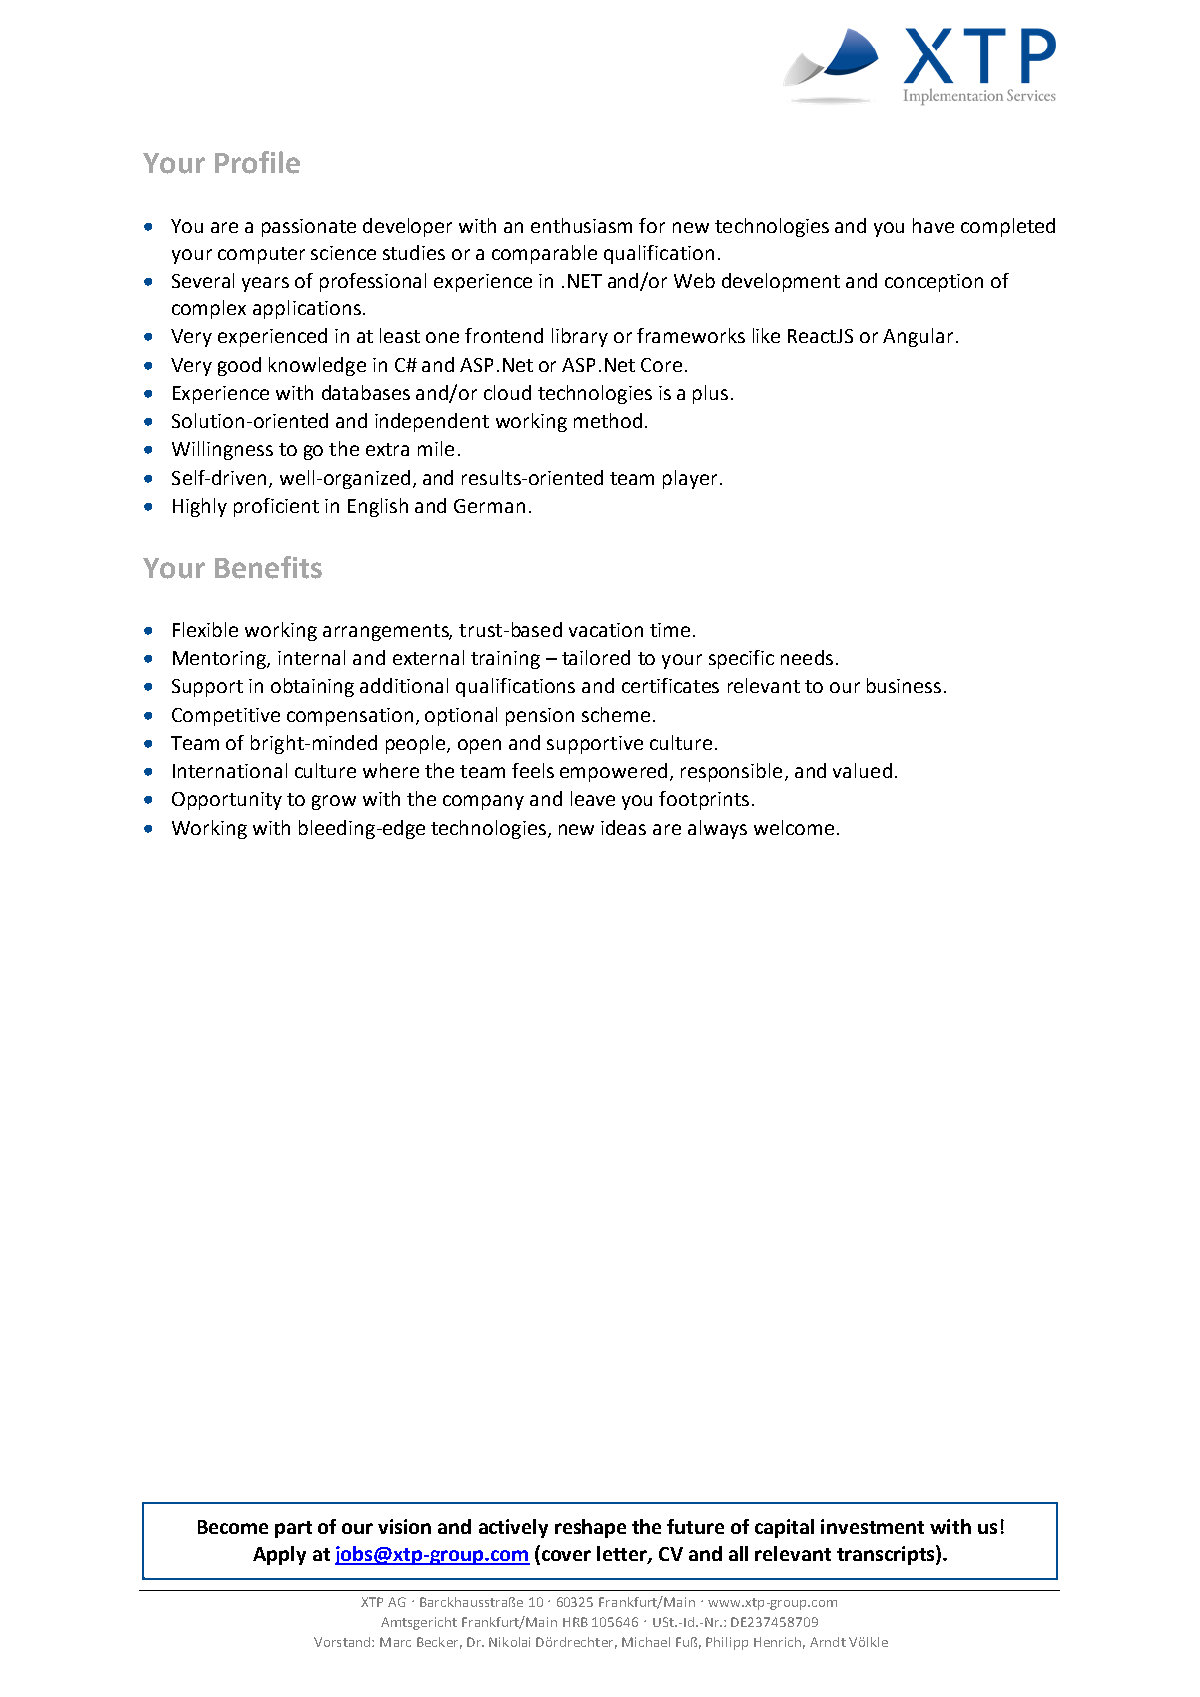 The image size is (1200, 1697). What do you see at coordinates (309, 228) in the screenshot?
I see `passionate` at bounding box center [309, 228].
